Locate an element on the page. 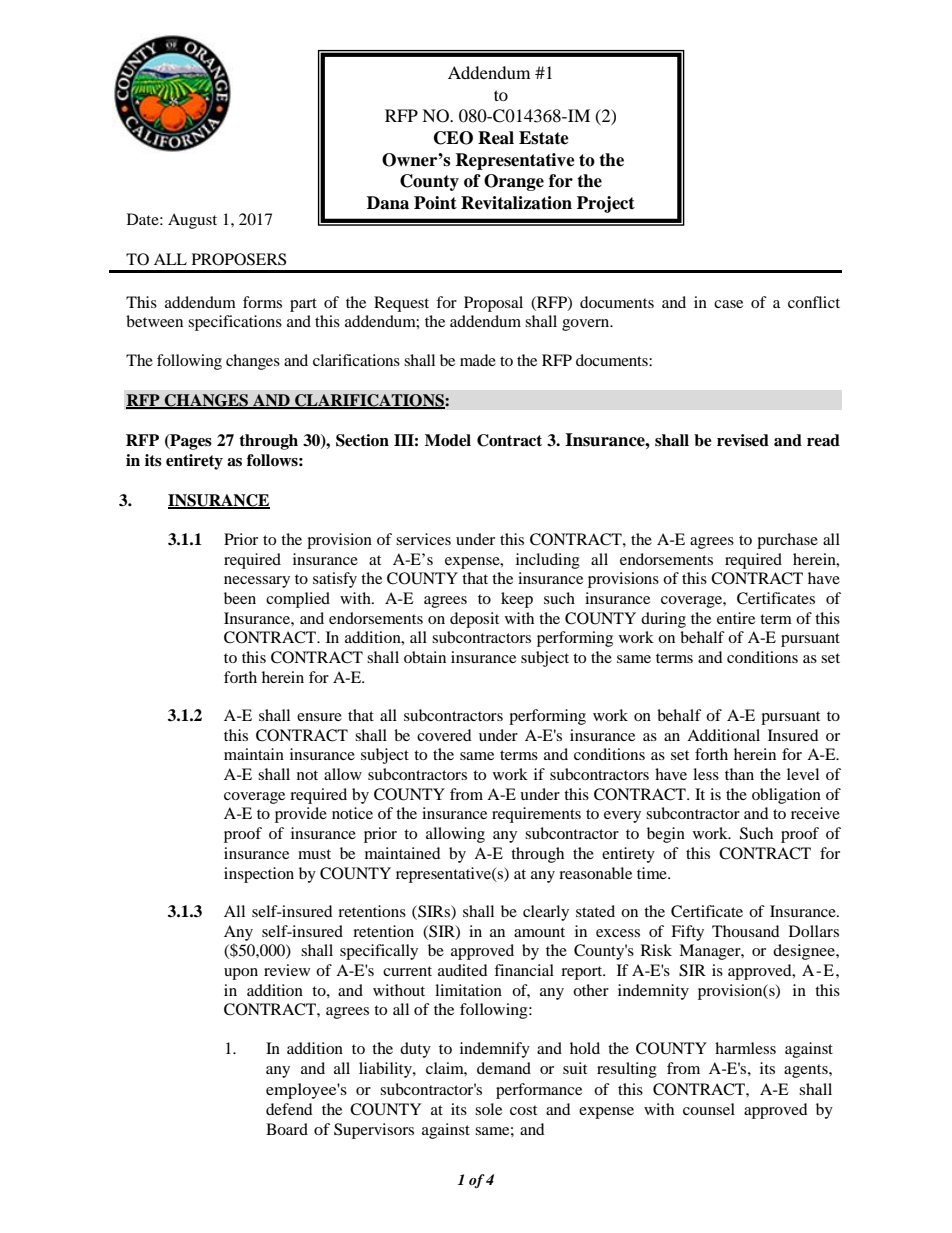 The height and width of the page is (1233, 952). inspection is located at coordinates (259, 875).
